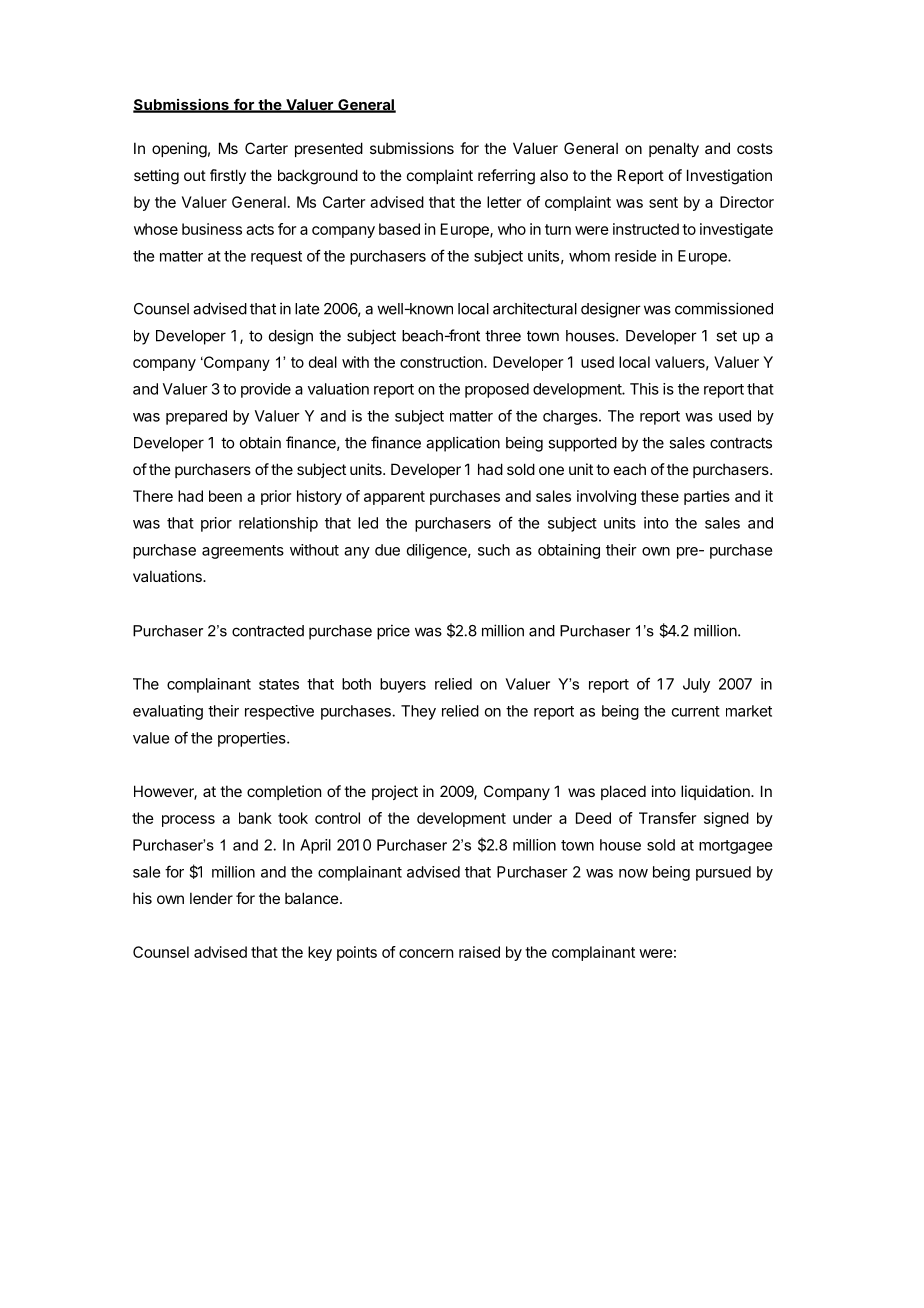 The height and width of the image is (1308, 924). Describe the element at coordinates (196, 417) in the image. I see `prepared` at that location.
